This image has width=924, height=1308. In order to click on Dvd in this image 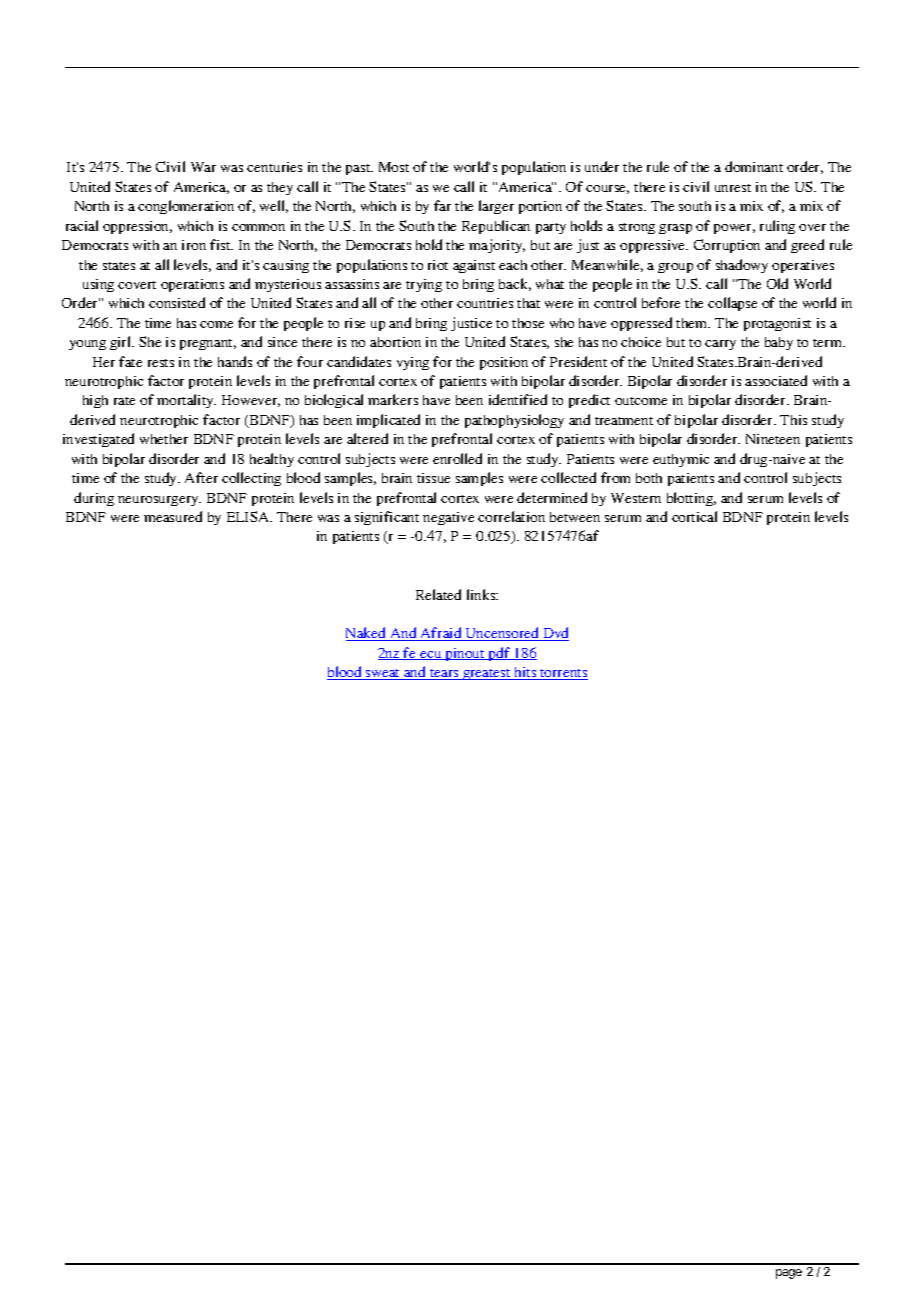, I will do `click(555, 634)`.
